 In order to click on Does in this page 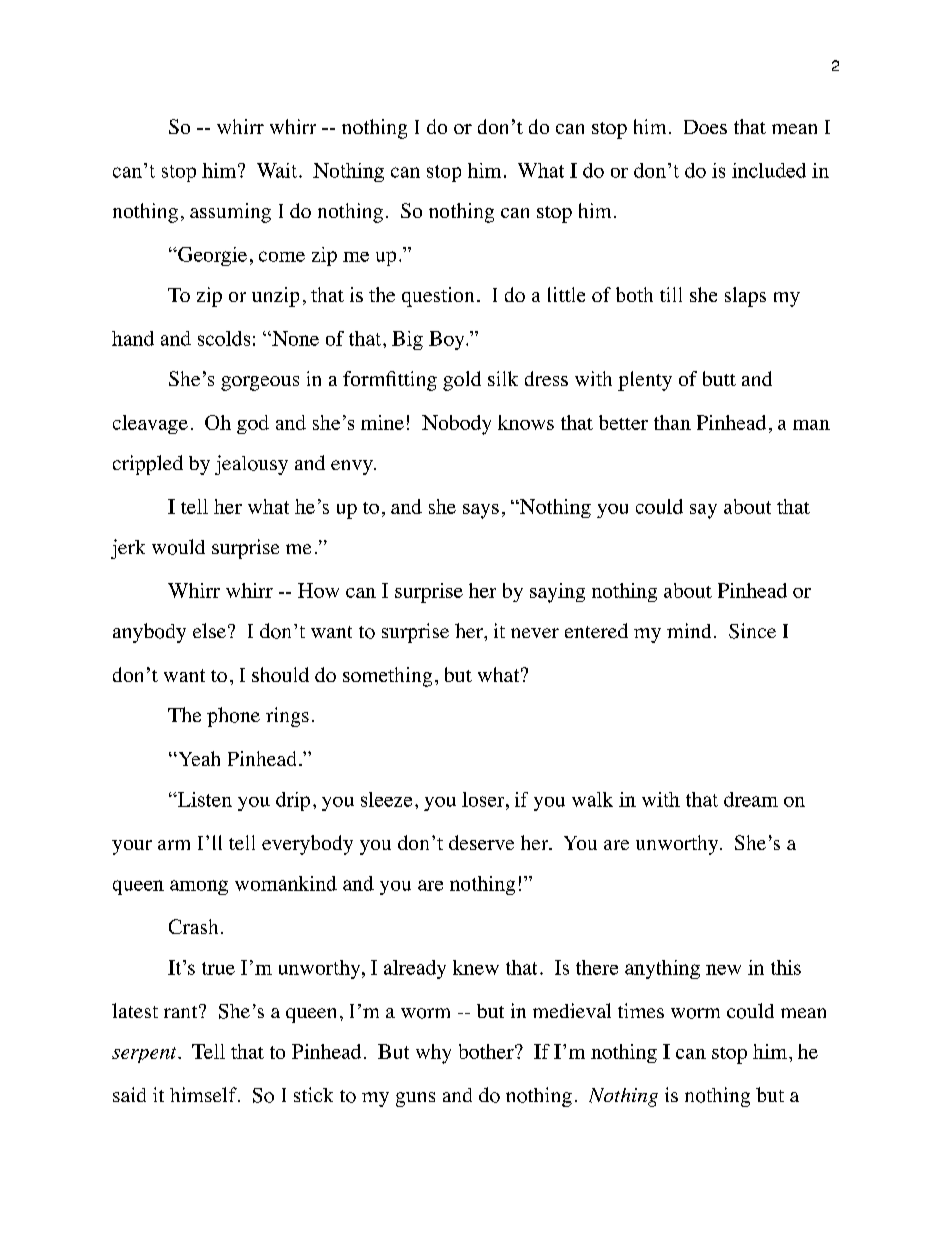, I will do `click(705, 127)`.
